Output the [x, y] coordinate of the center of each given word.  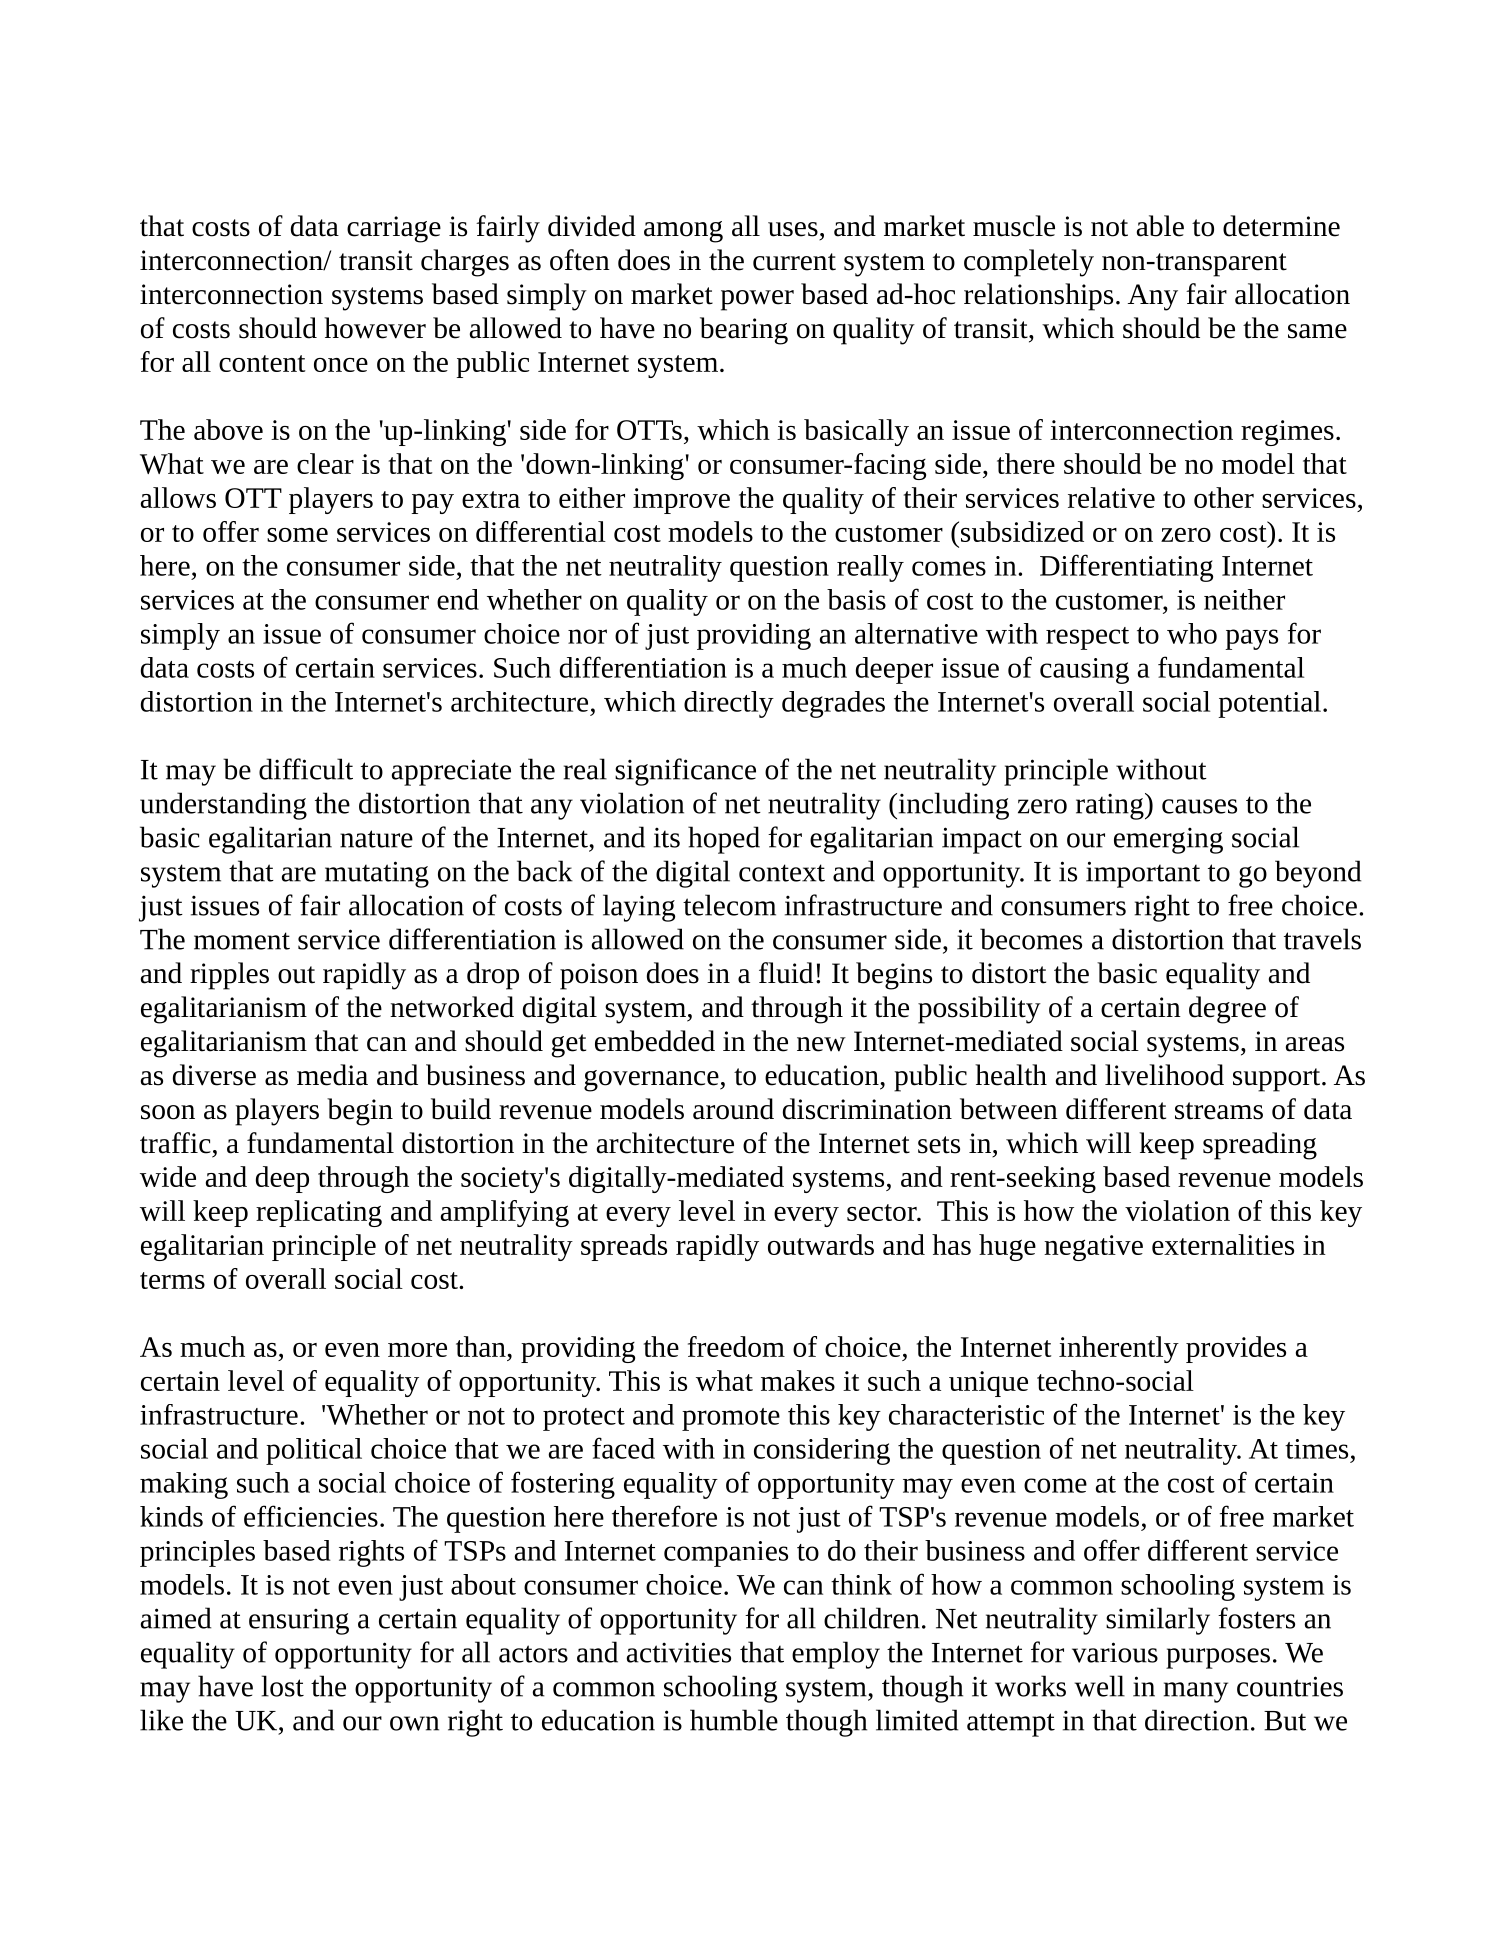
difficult [306, 769]
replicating [319, 1213]
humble [734, 1720]
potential [1269, 704]
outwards [821, 1244]
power [757, 300]
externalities [1223, 1244]
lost [283, 1686]
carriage [394, 229]
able [1160, 226]
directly [729, 704]
